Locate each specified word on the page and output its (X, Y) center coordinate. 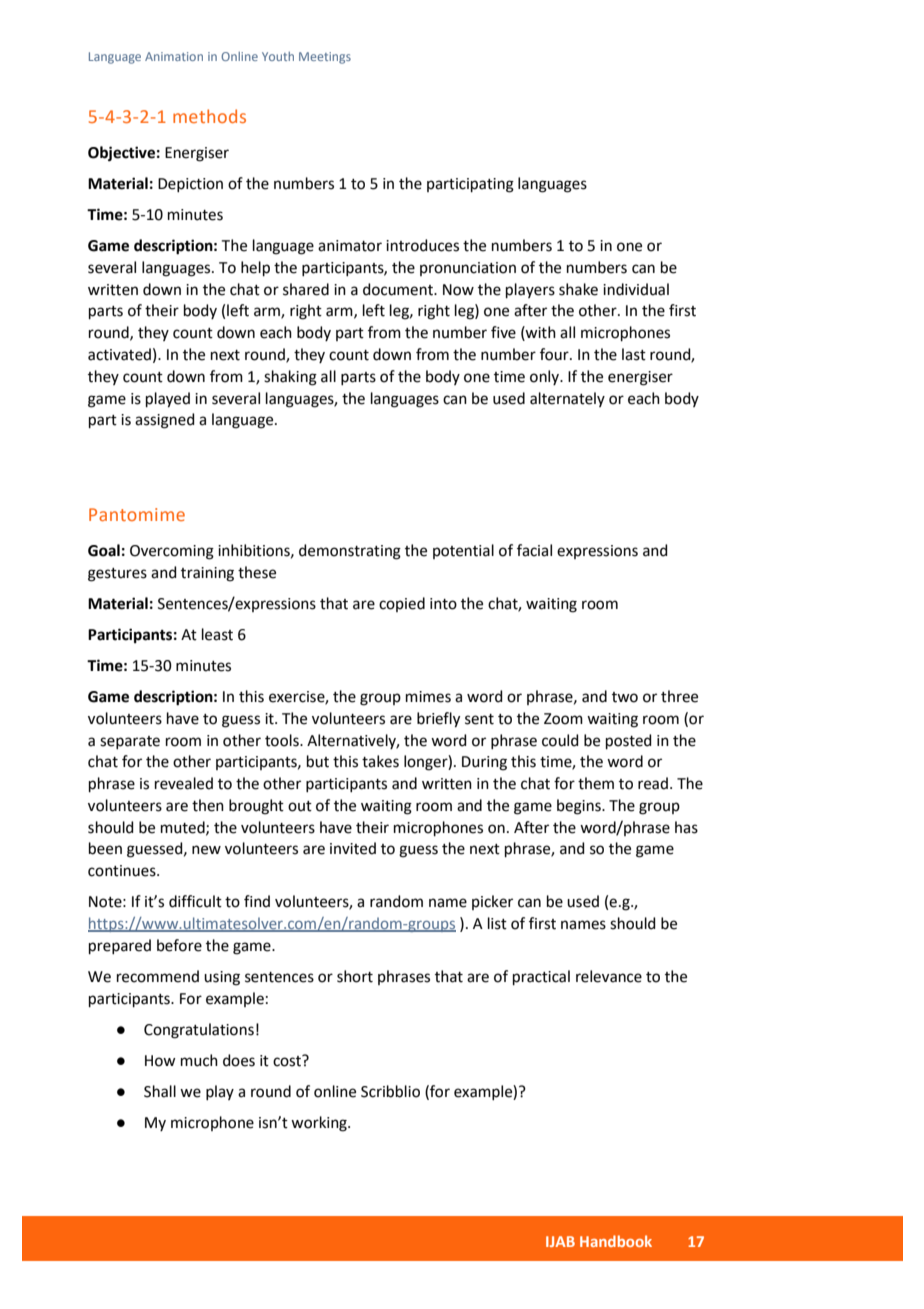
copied (402, 604)
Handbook (616, 1241)
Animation (174, 56)
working (320, 1124)
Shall (160, 1091)
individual (636, 289)
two (625, 697)
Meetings (325, 58)
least (217, 634)
